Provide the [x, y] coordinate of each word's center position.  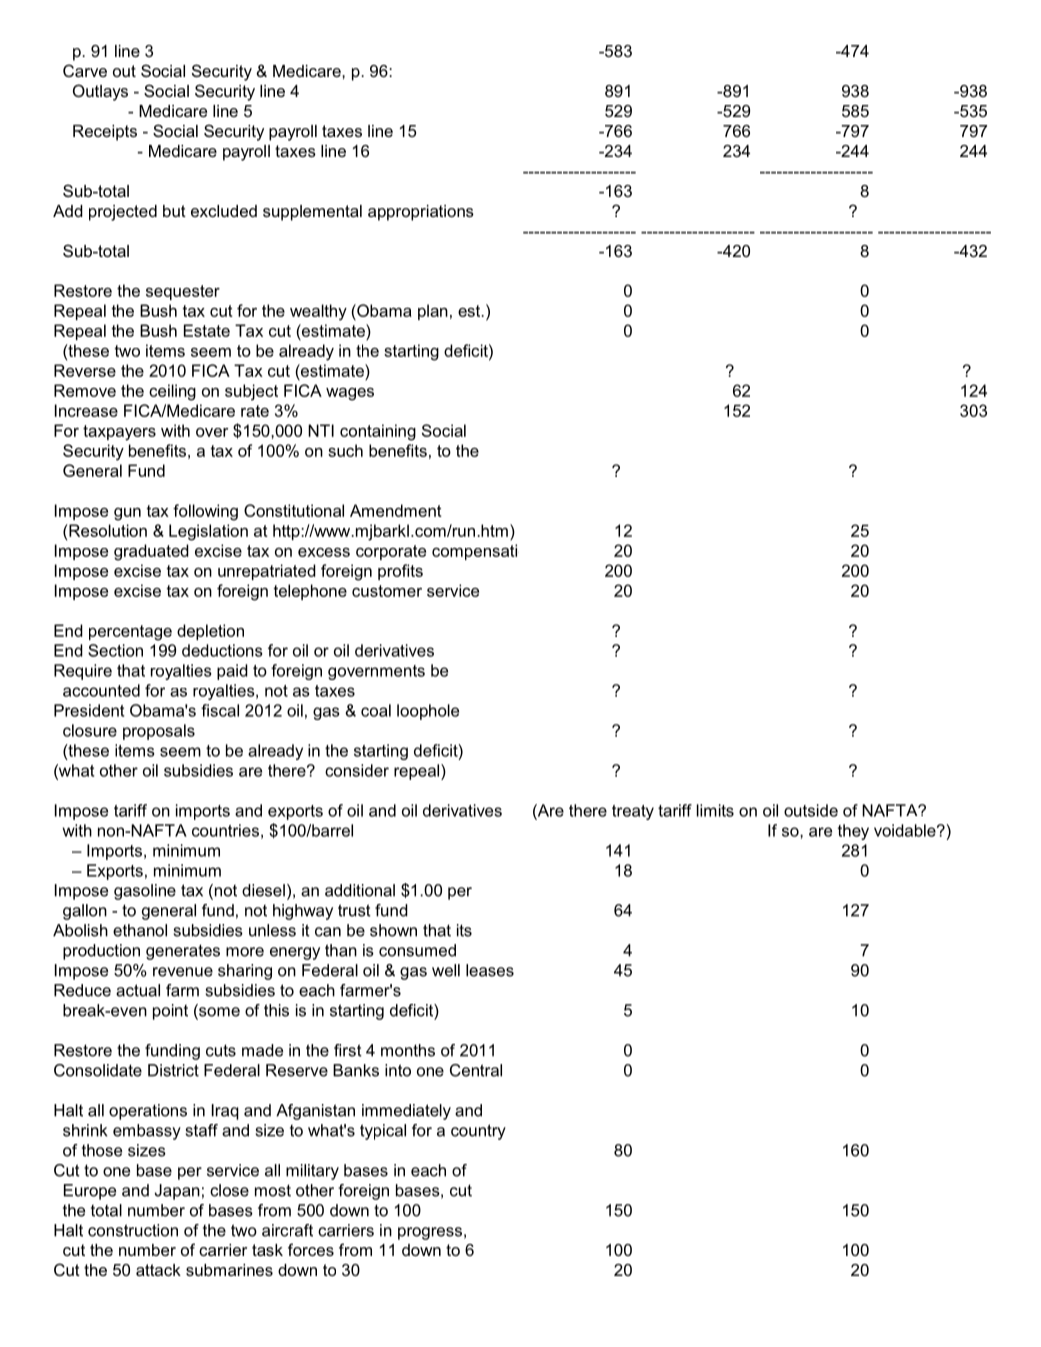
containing [378, 432]
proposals [159, 732]
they [853, 832]
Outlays [100, 92]
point [170, 1012]
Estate [207, 330]
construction [133, 1230]
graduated [151, 552]
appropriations [421, 213]
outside [811, 810]
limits [715, 810]
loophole [428, 712]
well [446, 970]
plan [433, 312]
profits [400, 572]
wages [350, 394]
